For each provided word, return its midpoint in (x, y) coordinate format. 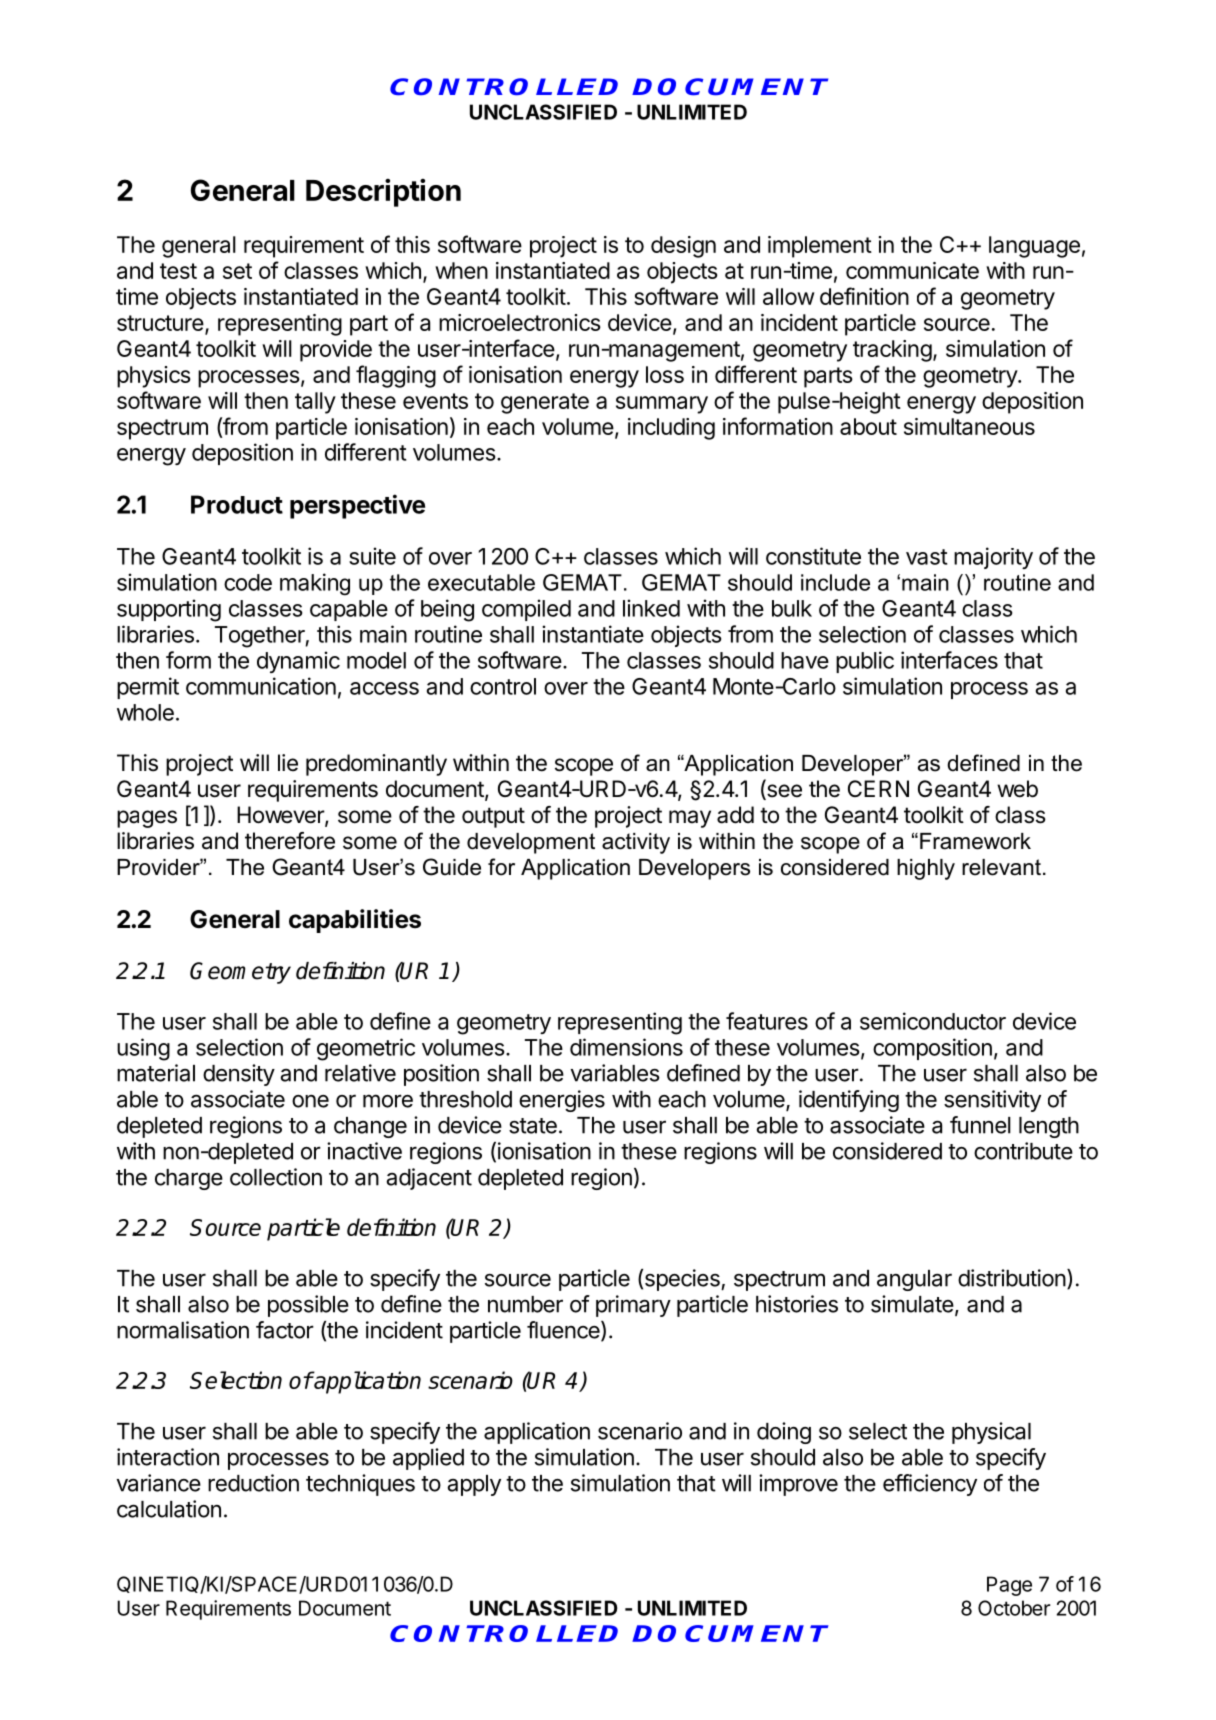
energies (562, 1101)
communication (261, 686)
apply (474, 1485)
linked (651, 608)
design (683, 247)
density (239, 1075)
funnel (980, 1125)
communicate (912, 270)
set (237, 271)
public (865, 662)
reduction (253, 1483)
